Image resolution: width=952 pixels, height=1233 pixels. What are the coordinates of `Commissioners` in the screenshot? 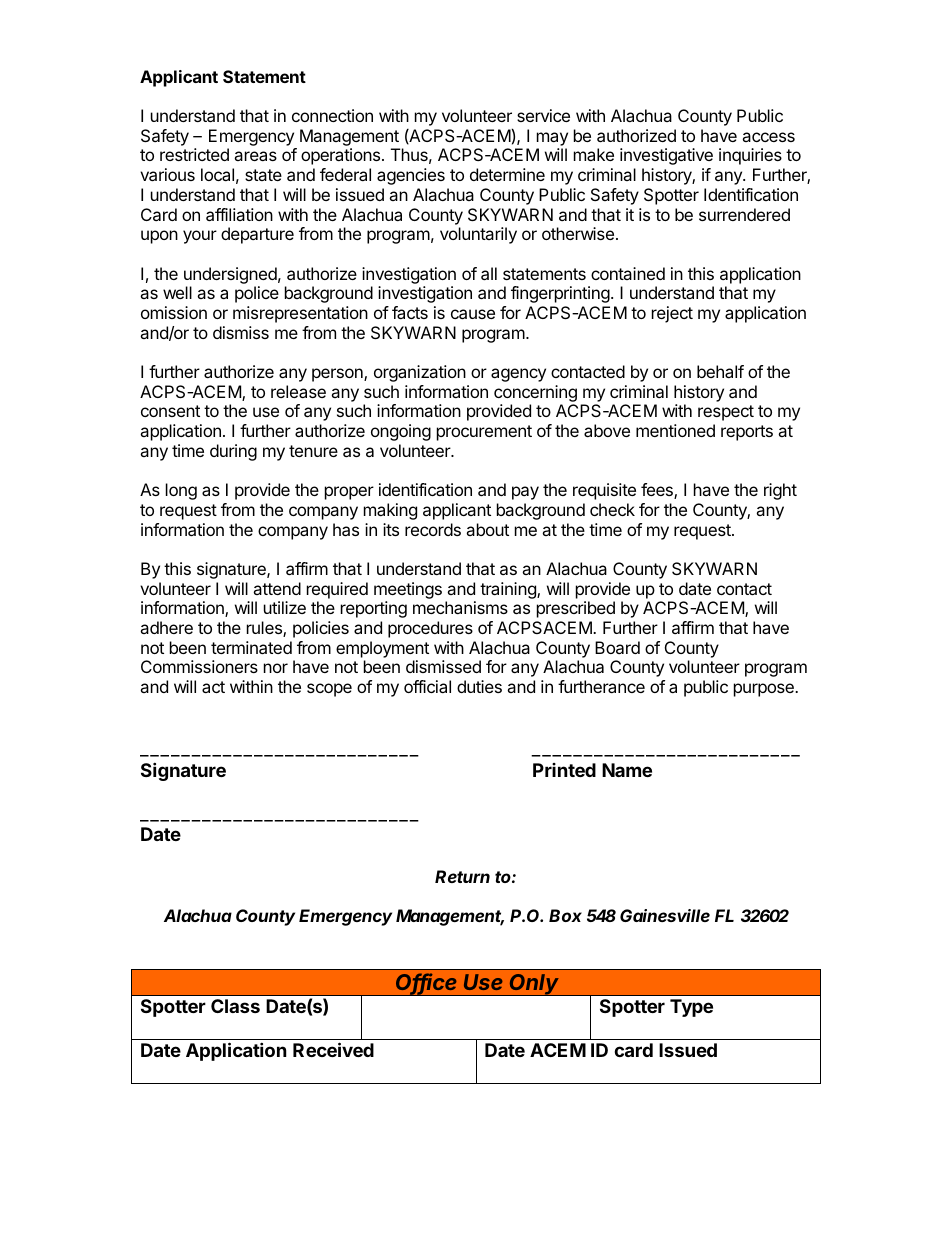 It's located at (199, 666).
